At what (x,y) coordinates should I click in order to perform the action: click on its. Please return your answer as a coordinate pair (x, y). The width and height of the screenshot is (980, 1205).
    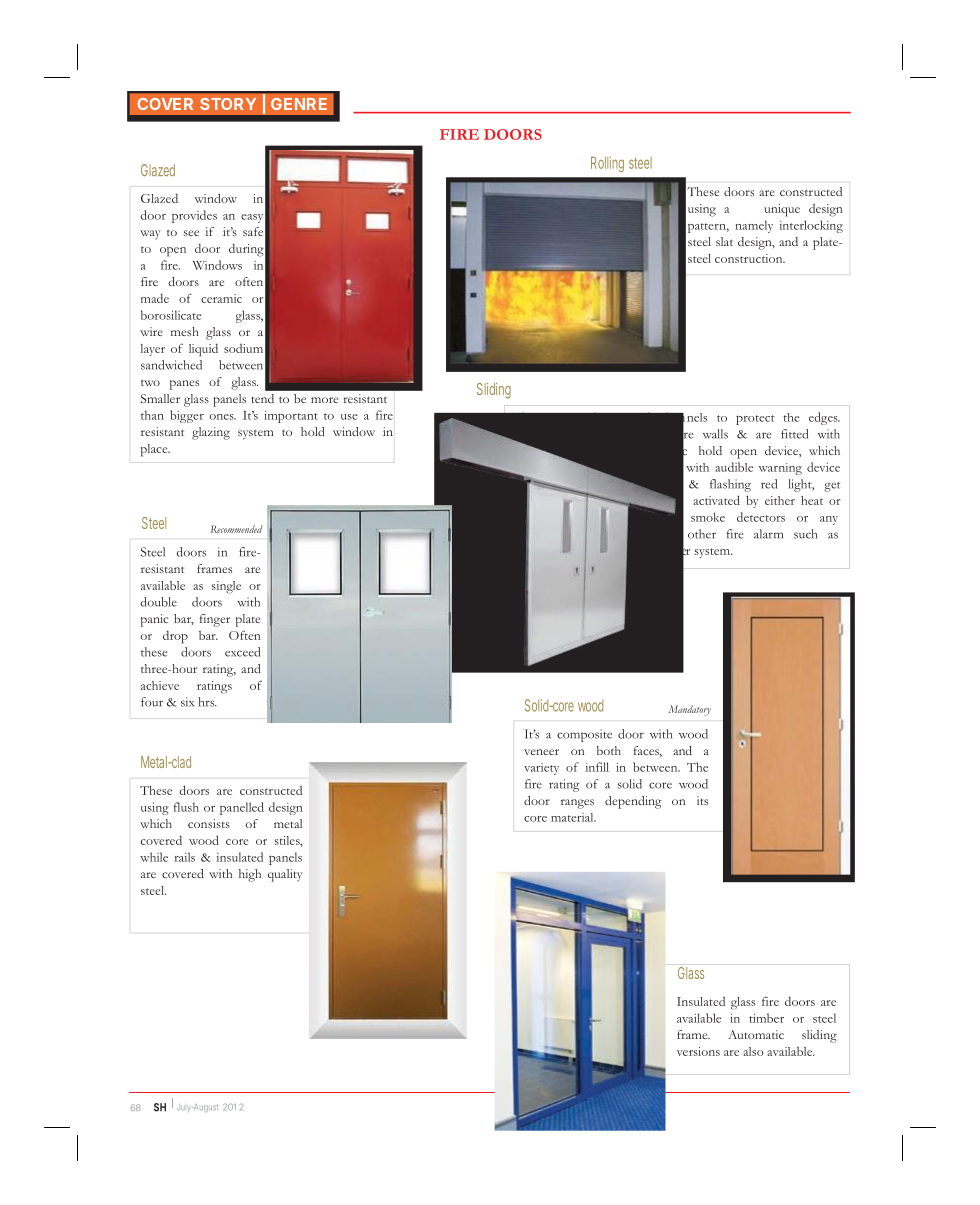
    Looking at the image, I should click on (702, 800).
